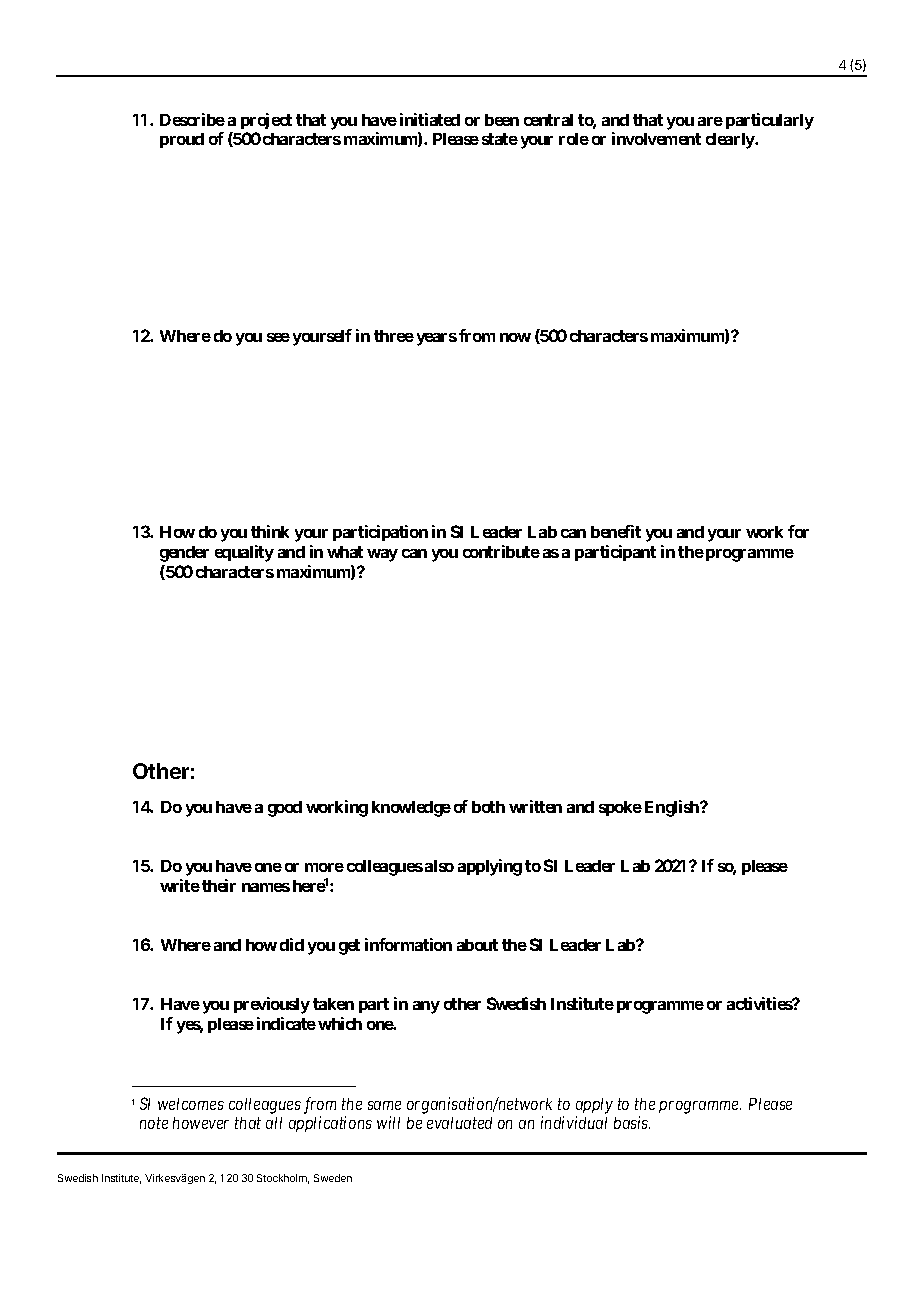  Describe the element at coordinates (244, 553) in the document. I see `equality` at that location.
